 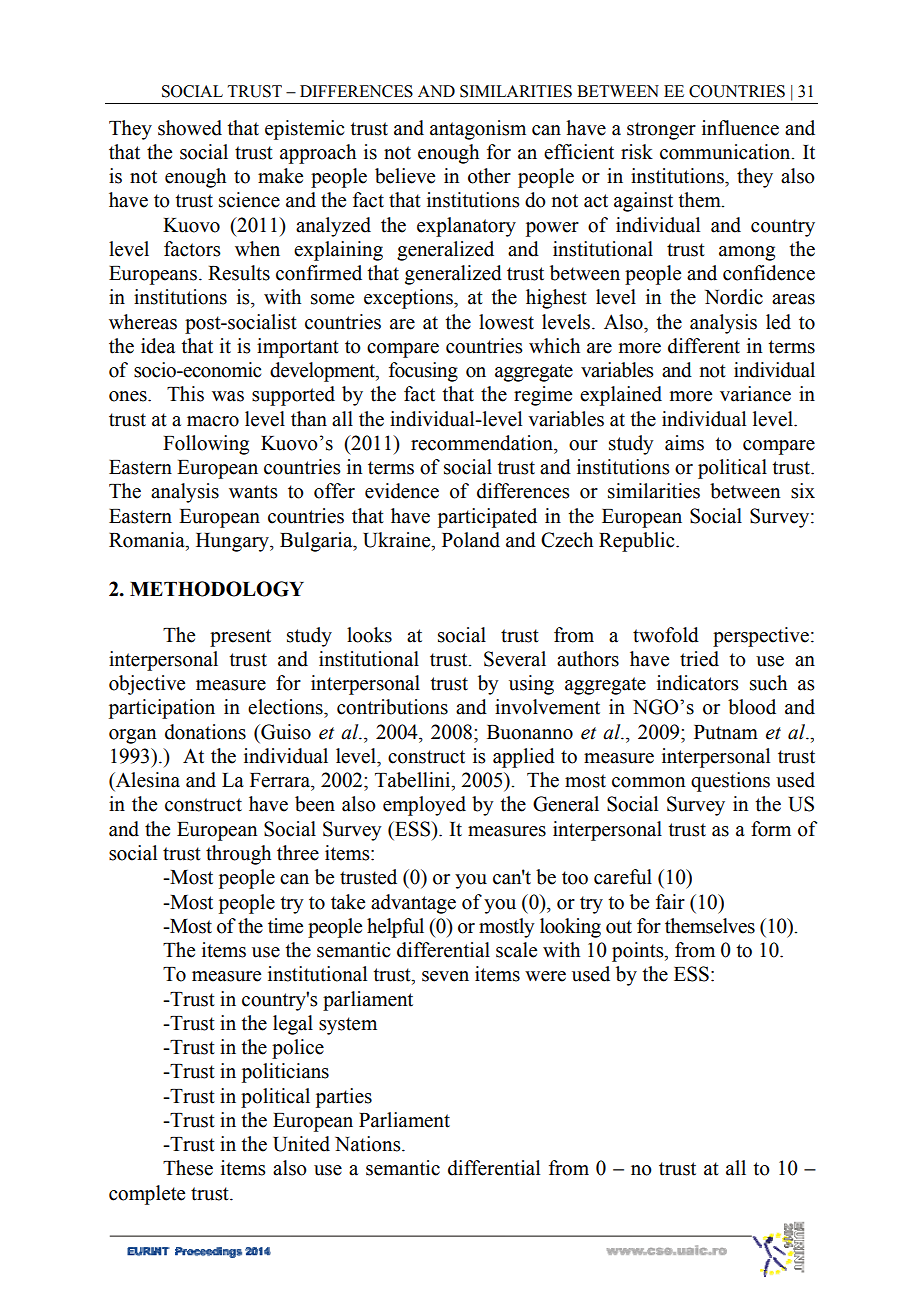 What do you see at coordinates (233, 542) in the screenshot?
I see `Hungary` at bounding box center [233, 542].
